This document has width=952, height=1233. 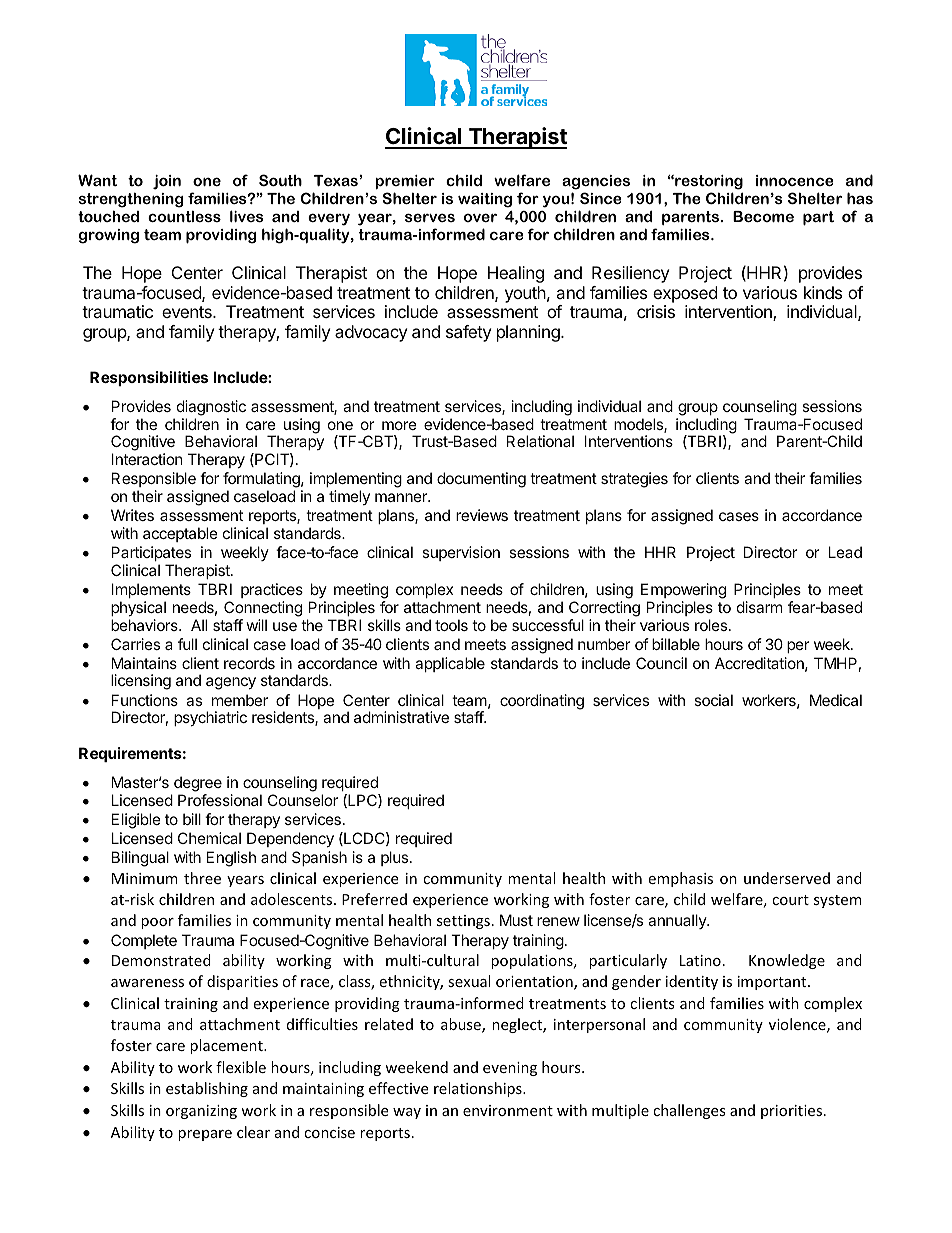 I want to click on applicable, so click(x=450, y=664).
